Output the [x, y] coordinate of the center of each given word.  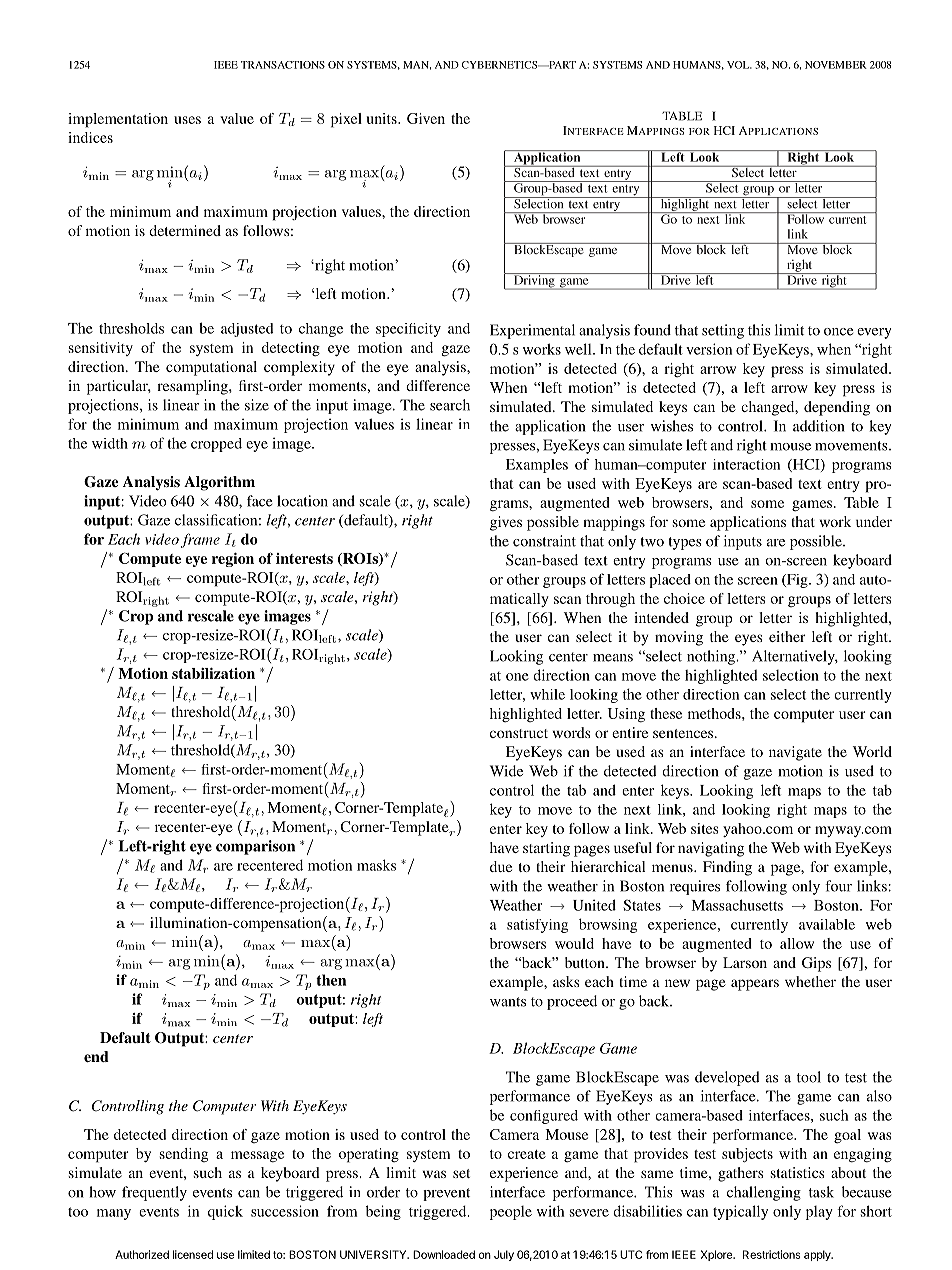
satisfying [537, 926]
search [450, 405]
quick [225, 1212]
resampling [193, 387]
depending [837, 408]
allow [797, 943]
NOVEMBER [836, 65]
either [787, 636]
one [517, 677]
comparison [255, 847]
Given [426, 118]
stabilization [213, 673]
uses [187, 120]
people [511, 1213]
